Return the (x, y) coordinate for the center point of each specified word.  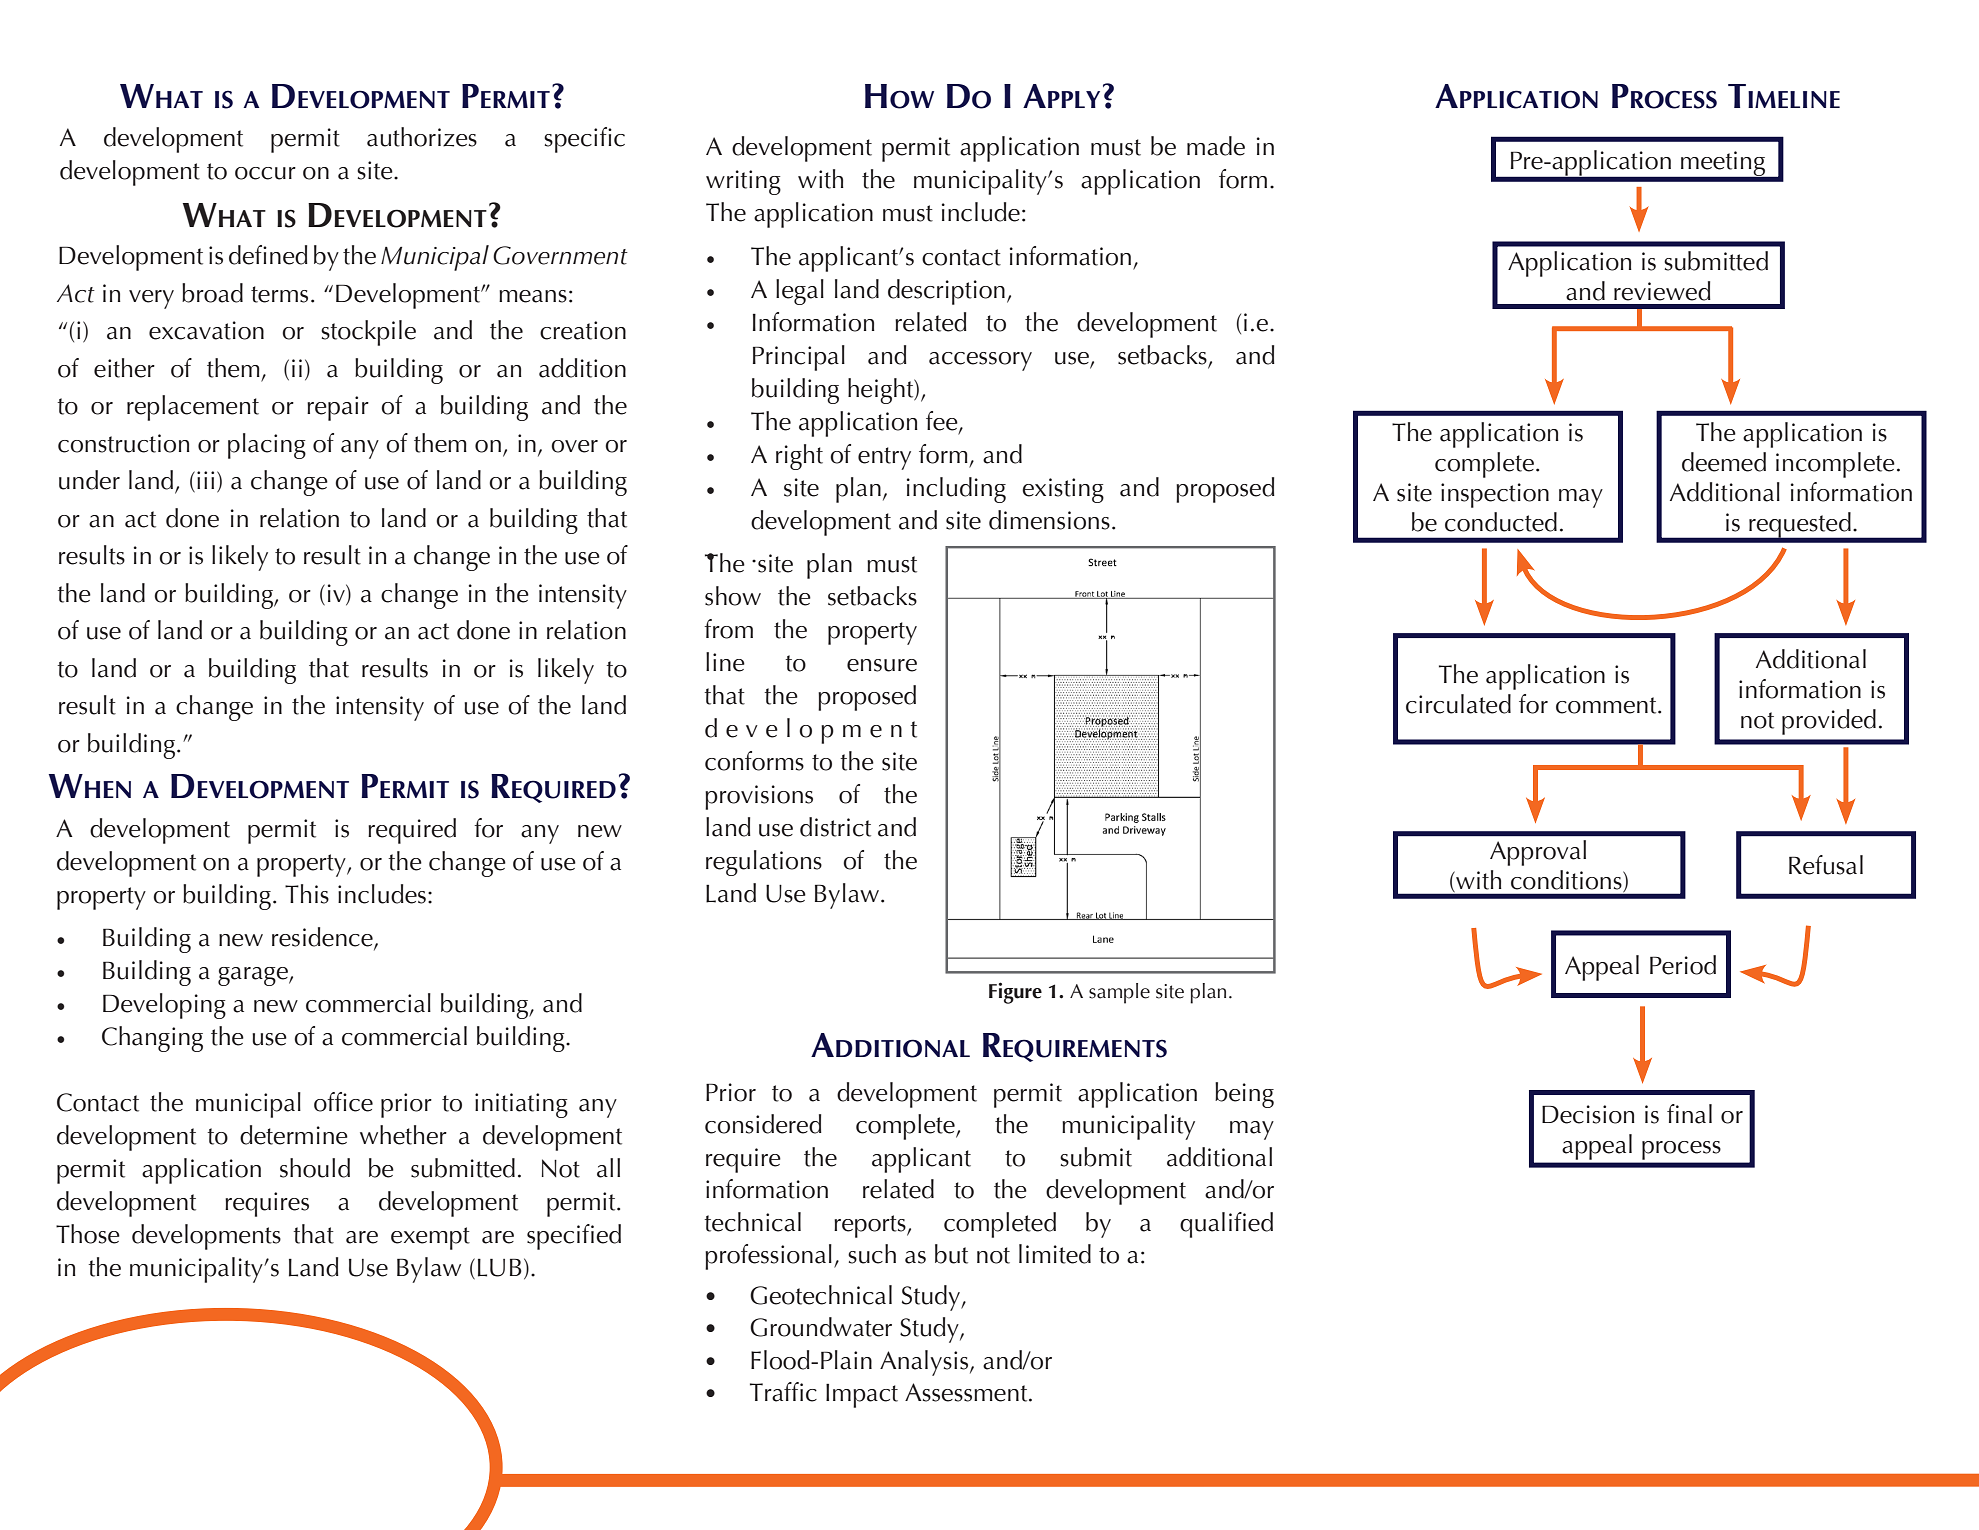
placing (267, 446)
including (956, 490)
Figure (1015, 993)
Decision (1588, 1114)
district (835, 827)
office (343, 1102)
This (307, 894)
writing (743, 182)
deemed (1724, 462)
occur (265, 173)
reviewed (1662, 291)
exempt (430, 1238)
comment (1607, 705)
